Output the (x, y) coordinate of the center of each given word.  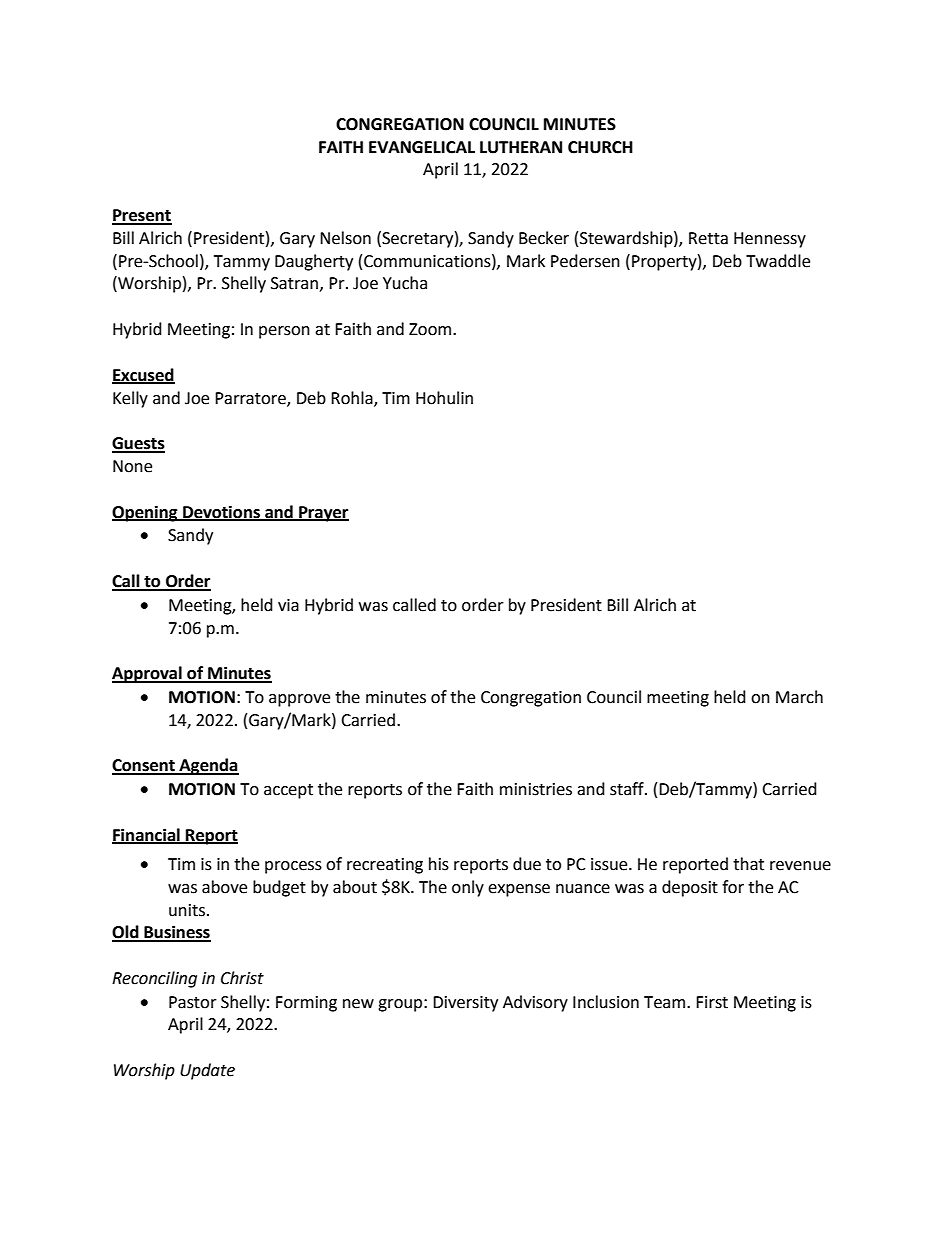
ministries (536, 789)
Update (207, 1071)
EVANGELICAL (422, 147)
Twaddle (778, 261)
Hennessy (770, 240)
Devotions (221, 512)
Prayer (323, 514)
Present (142, 216)
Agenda (208, 766)
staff (628, 789)
